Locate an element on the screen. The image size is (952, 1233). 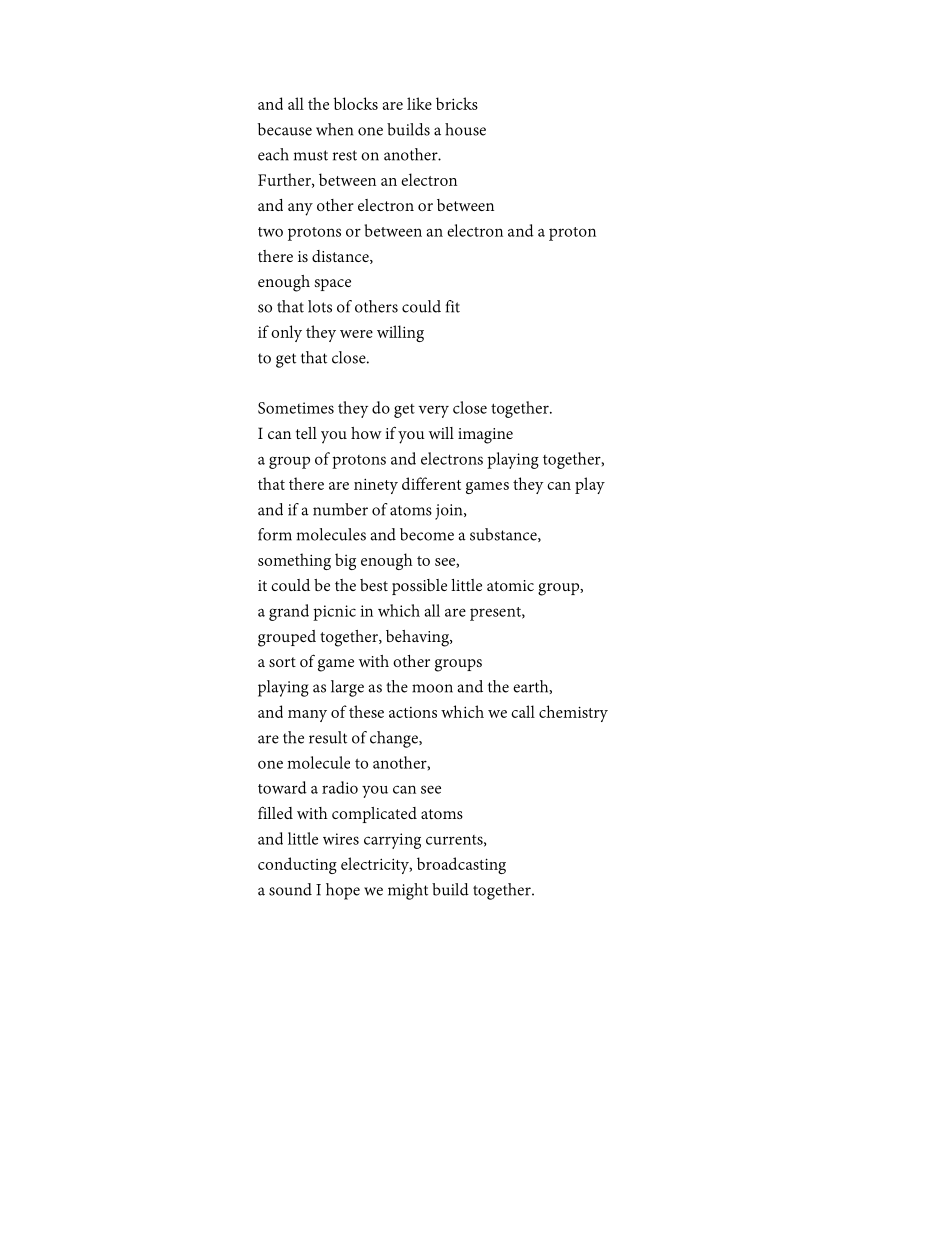
call is located at coordinates (523, 711).
